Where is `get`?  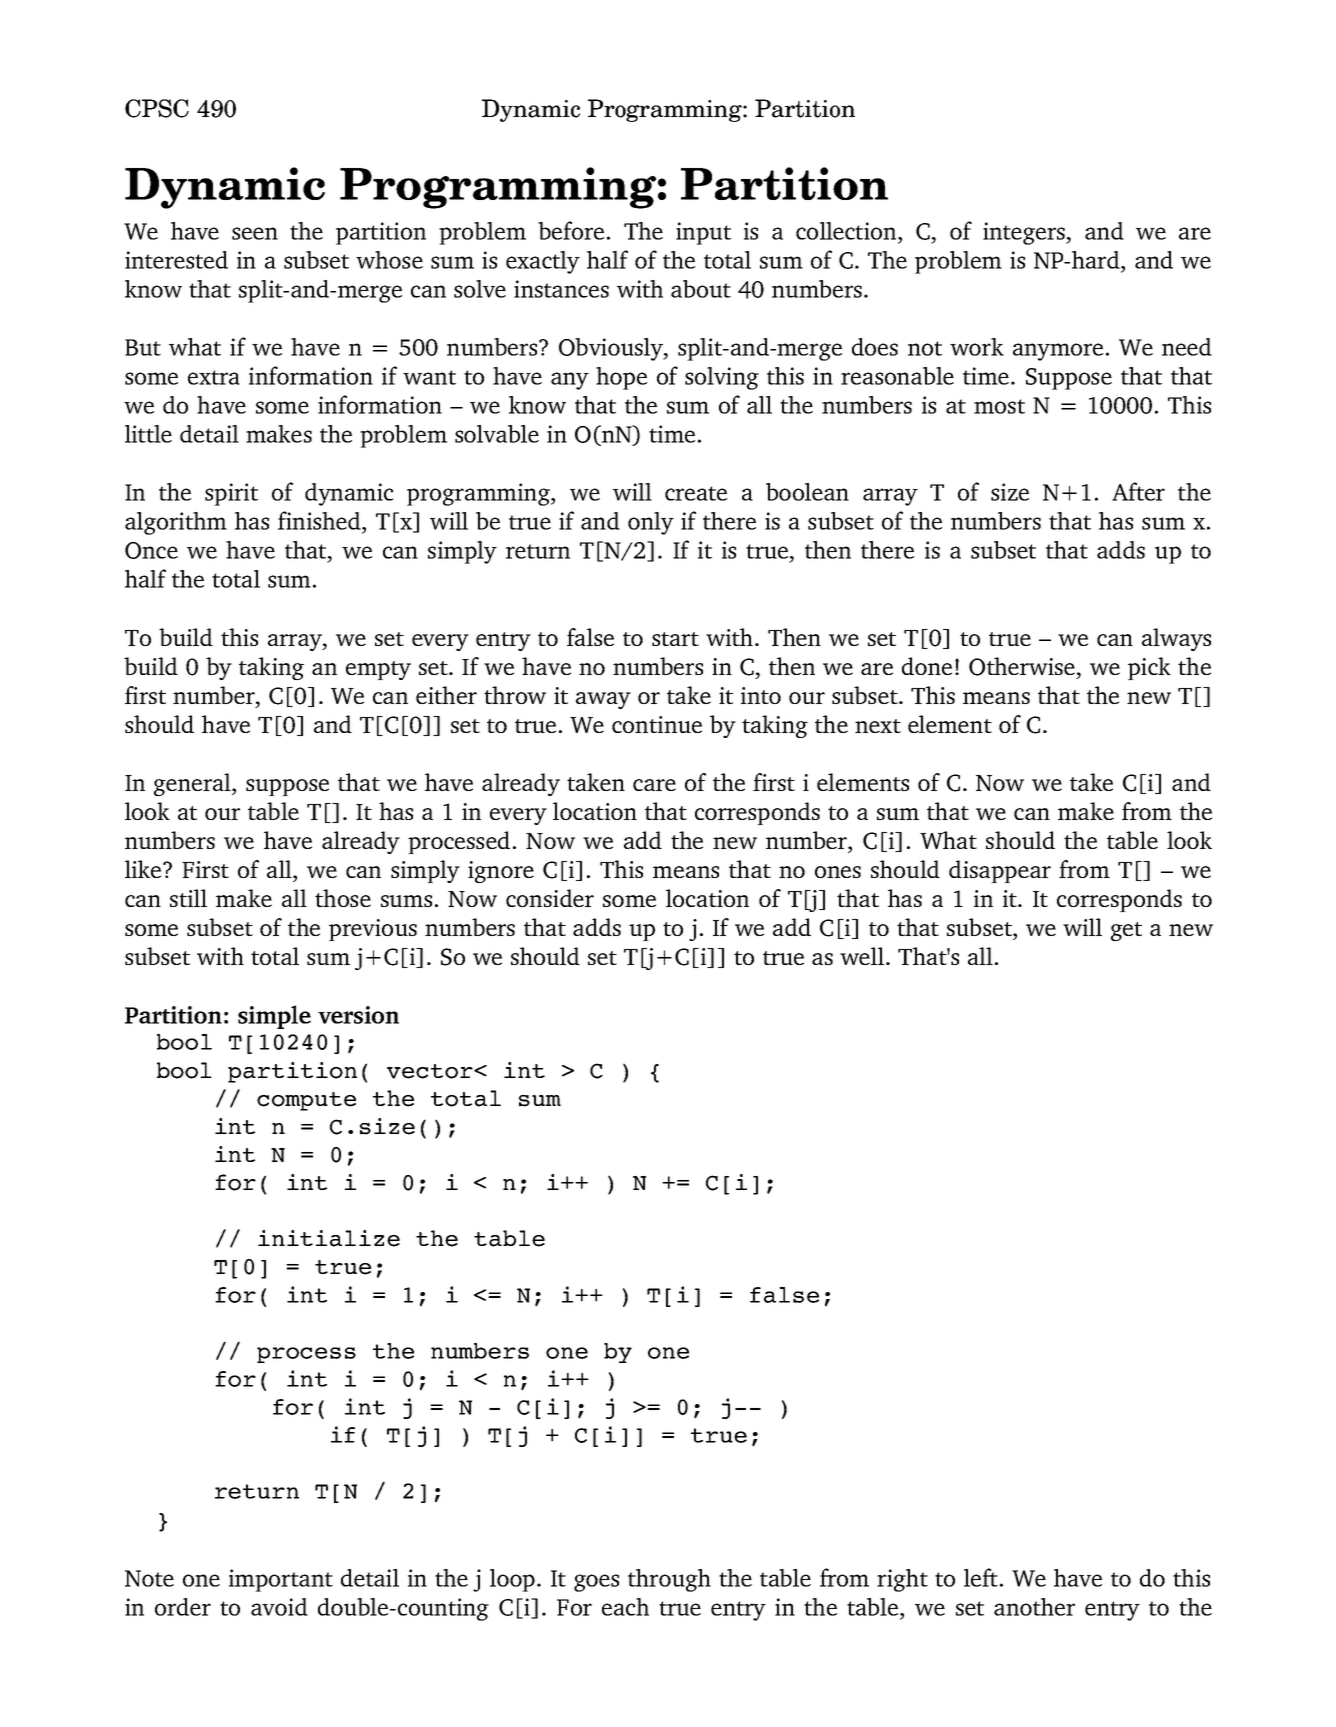 get is located at coordinates (1126, 931).
